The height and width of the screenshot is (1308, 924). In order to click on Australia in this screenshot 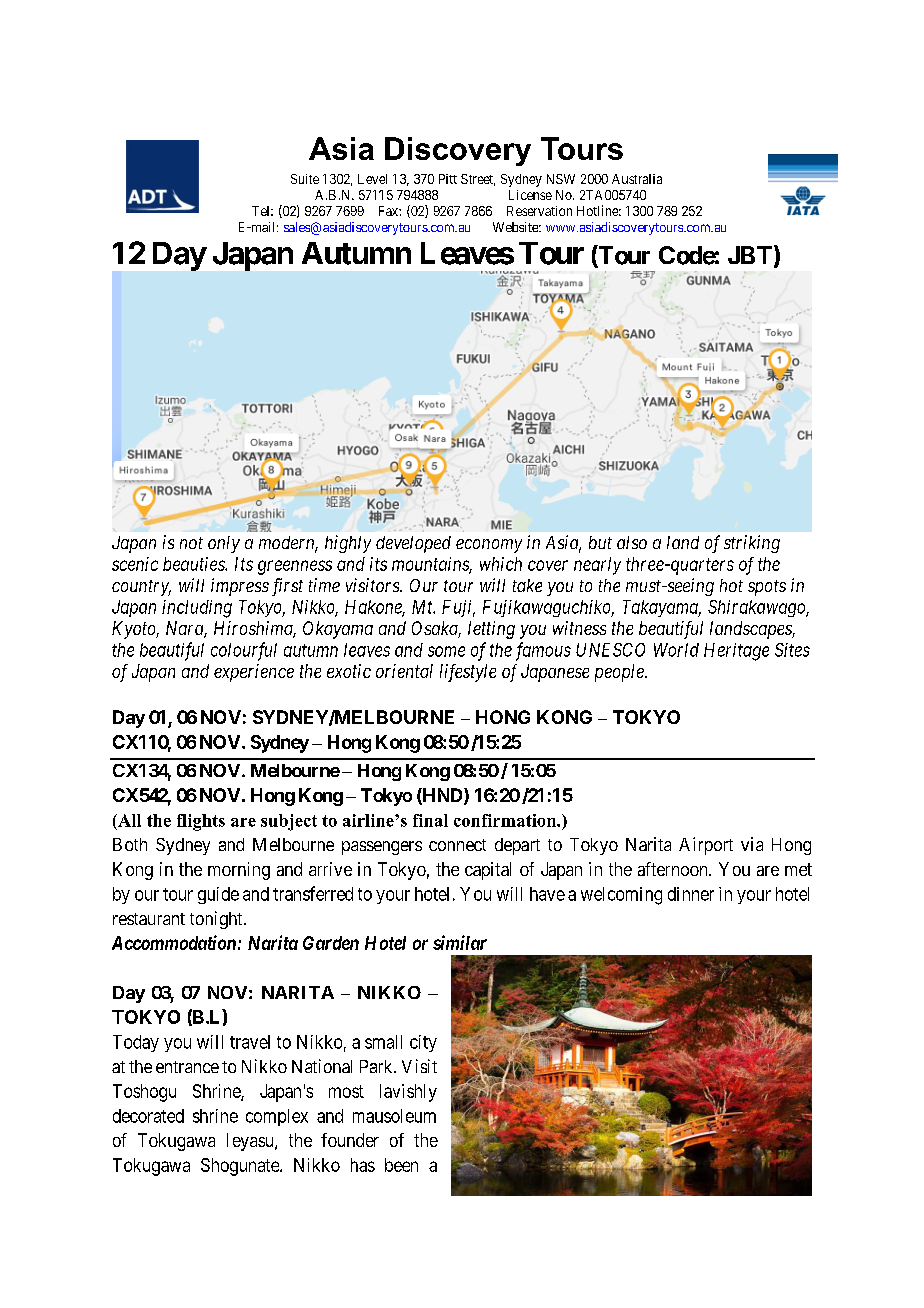, I will do `click(637, 179)`.
